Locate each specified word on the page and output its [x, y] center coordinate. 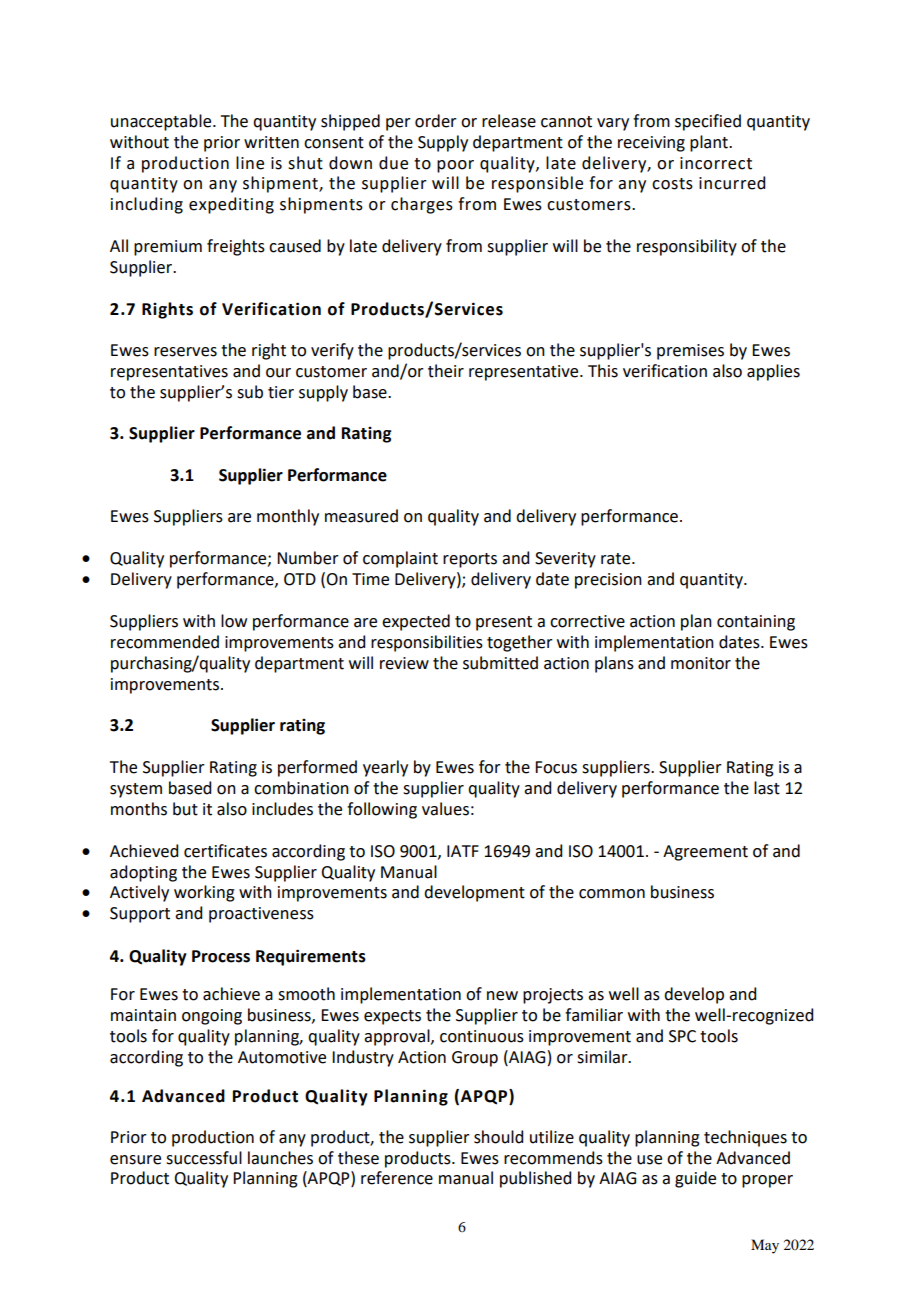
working [204, 893]
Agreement [705, 853]
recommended [165, 642]
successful [204, 1158]
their [446, 371]
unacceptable [162, 122]
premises [690, 352]
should [498, 1137]
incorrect [716, 163]
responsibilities [427, 643]
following [382, 810]
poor [455, 166]
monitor [701, 663]
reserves [185, 352]
